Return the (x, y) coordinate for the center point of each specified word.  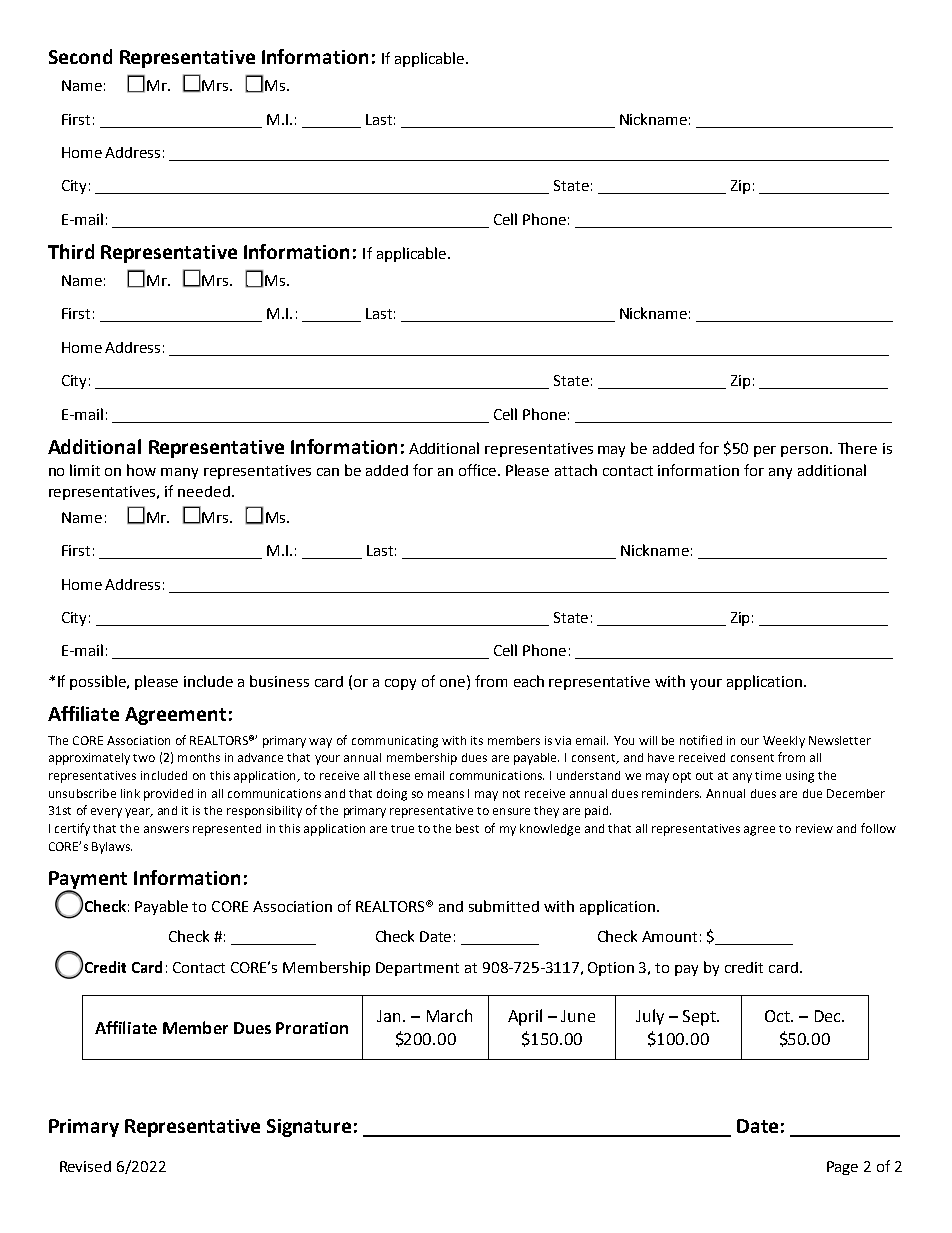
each (529, 681)
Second (80, 56)
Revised (85, 1166)
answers (166, 829)
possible (99, 682)
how (141, 470)
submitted (504, 906)
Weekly (784, 742)
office (479, 470)
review (814, 828)
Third (71, 251)
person (806, 451)
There (857, 448)
